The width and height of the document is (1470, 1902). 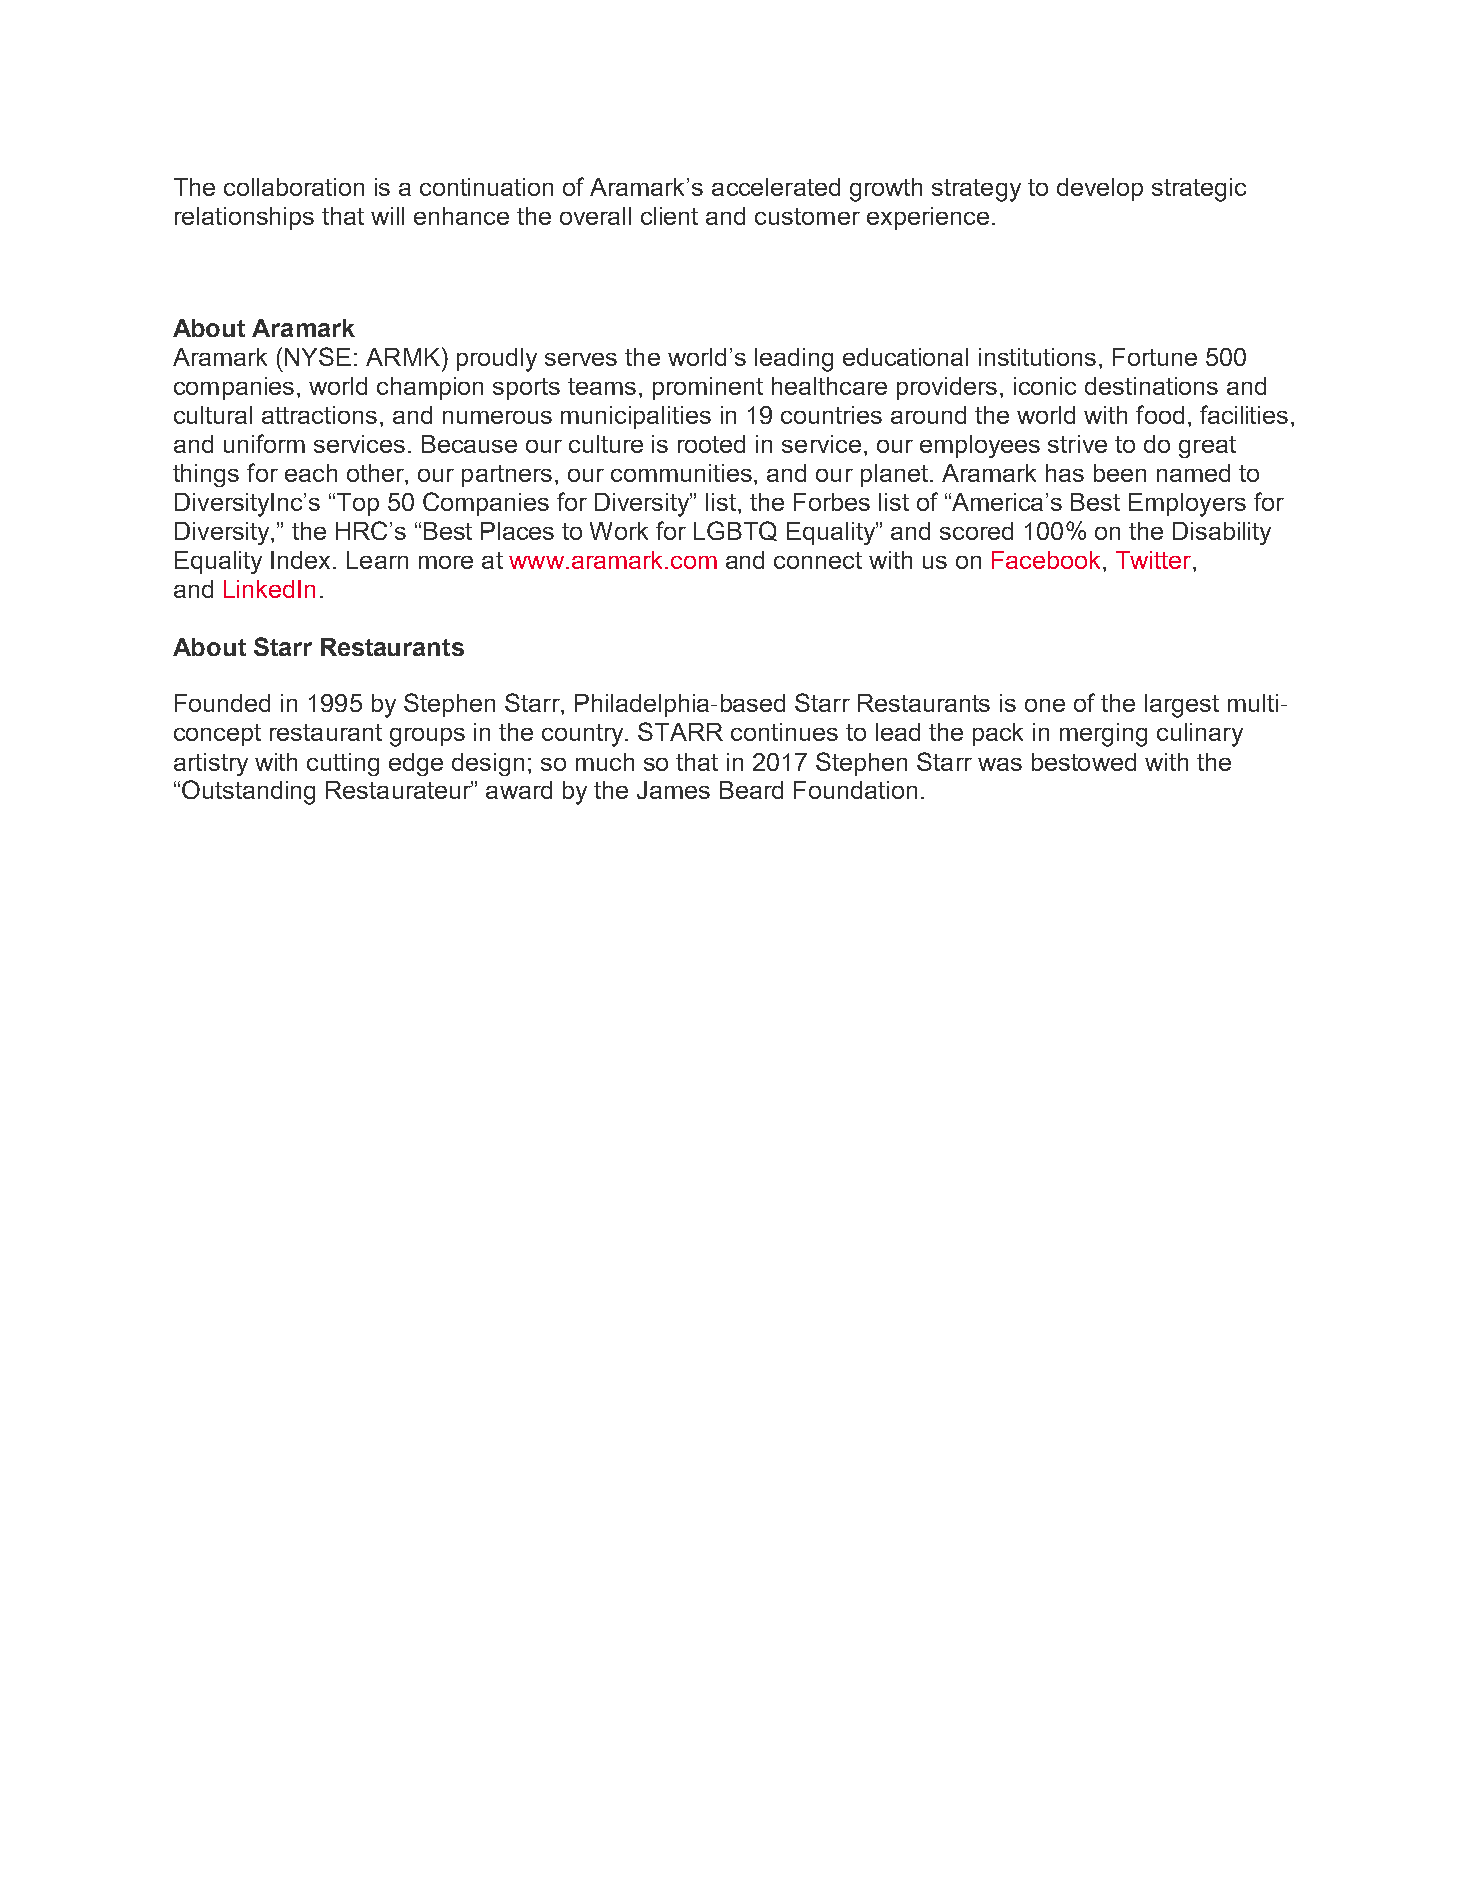 I want to click on develop, so click(x=1100, y=189).
